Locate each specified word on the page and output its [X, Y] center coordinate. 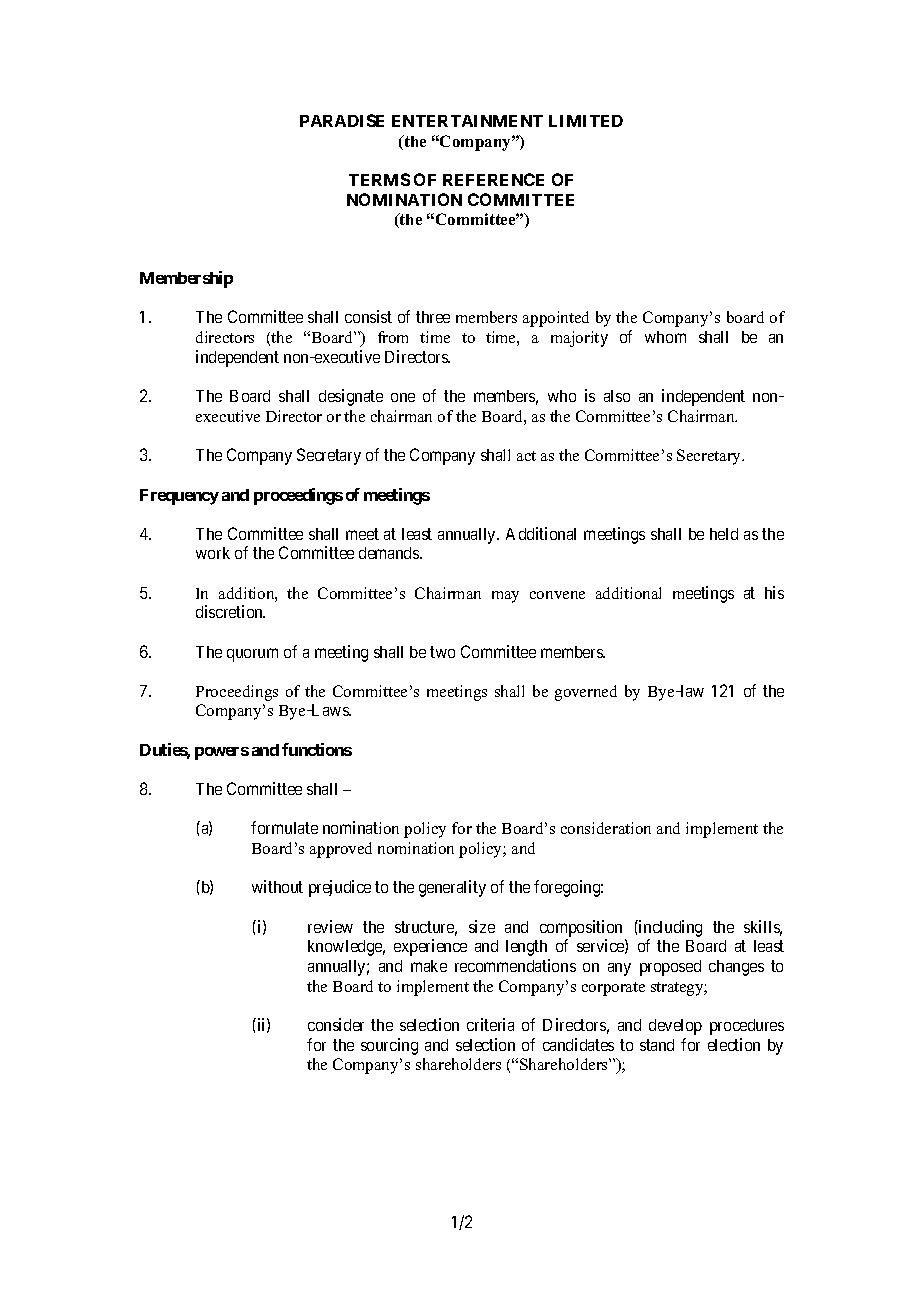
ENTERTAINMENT [467, 121]
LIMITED [586, 121]
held [724, 534]
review [330, 926]
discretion [230, 611]
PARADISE [342, 120]
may [505, 597]
